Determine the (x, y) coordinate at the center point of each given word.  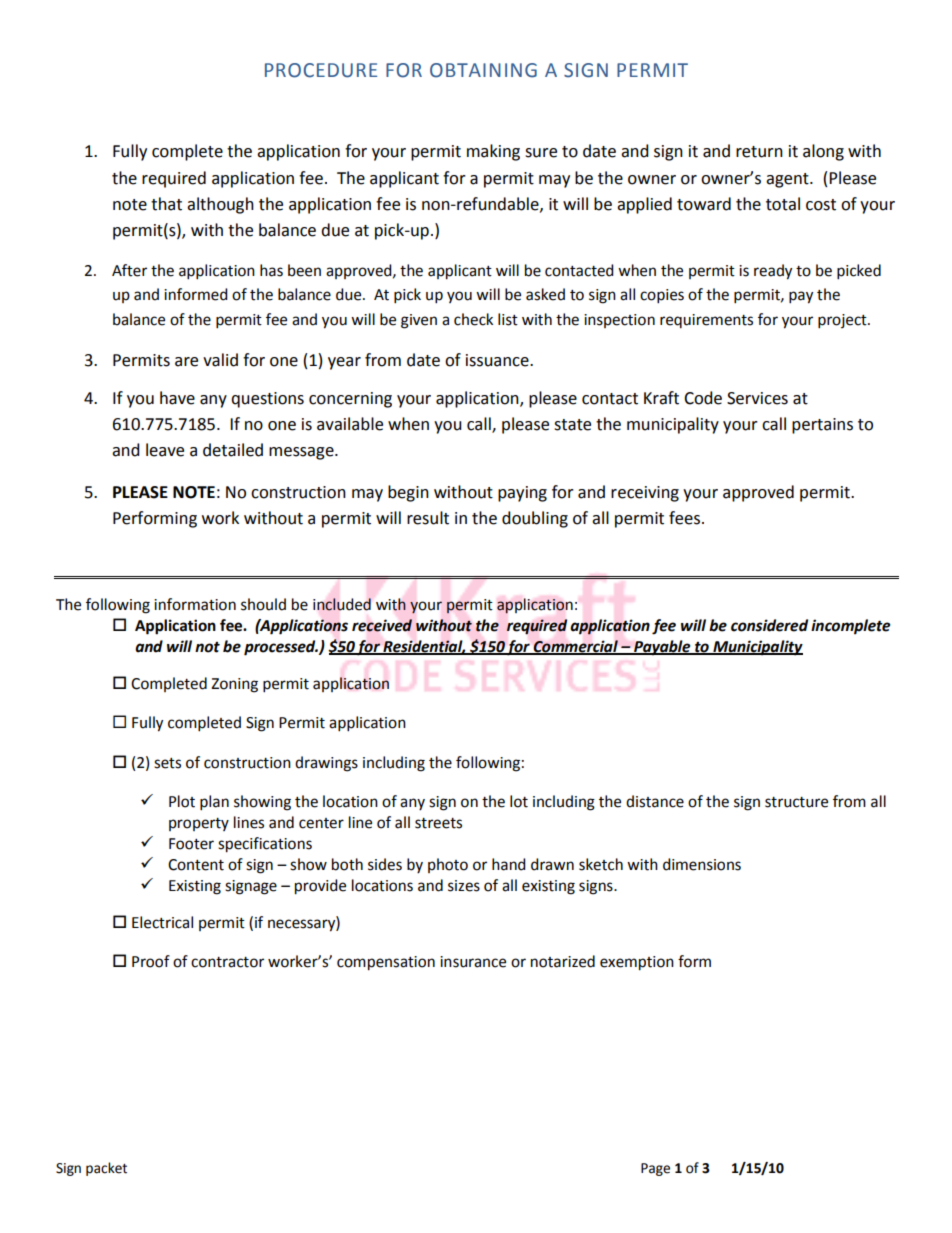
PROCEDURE (321, 70)
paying (522, 494)
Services (757, 398)
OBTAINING (483, 70)
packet (106, 1169)
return (759, 152)
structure (796, 802)
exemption (637, 963)
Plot (182, 801)
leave (165, 450)
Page (655, 1169)
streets (438, 823)
